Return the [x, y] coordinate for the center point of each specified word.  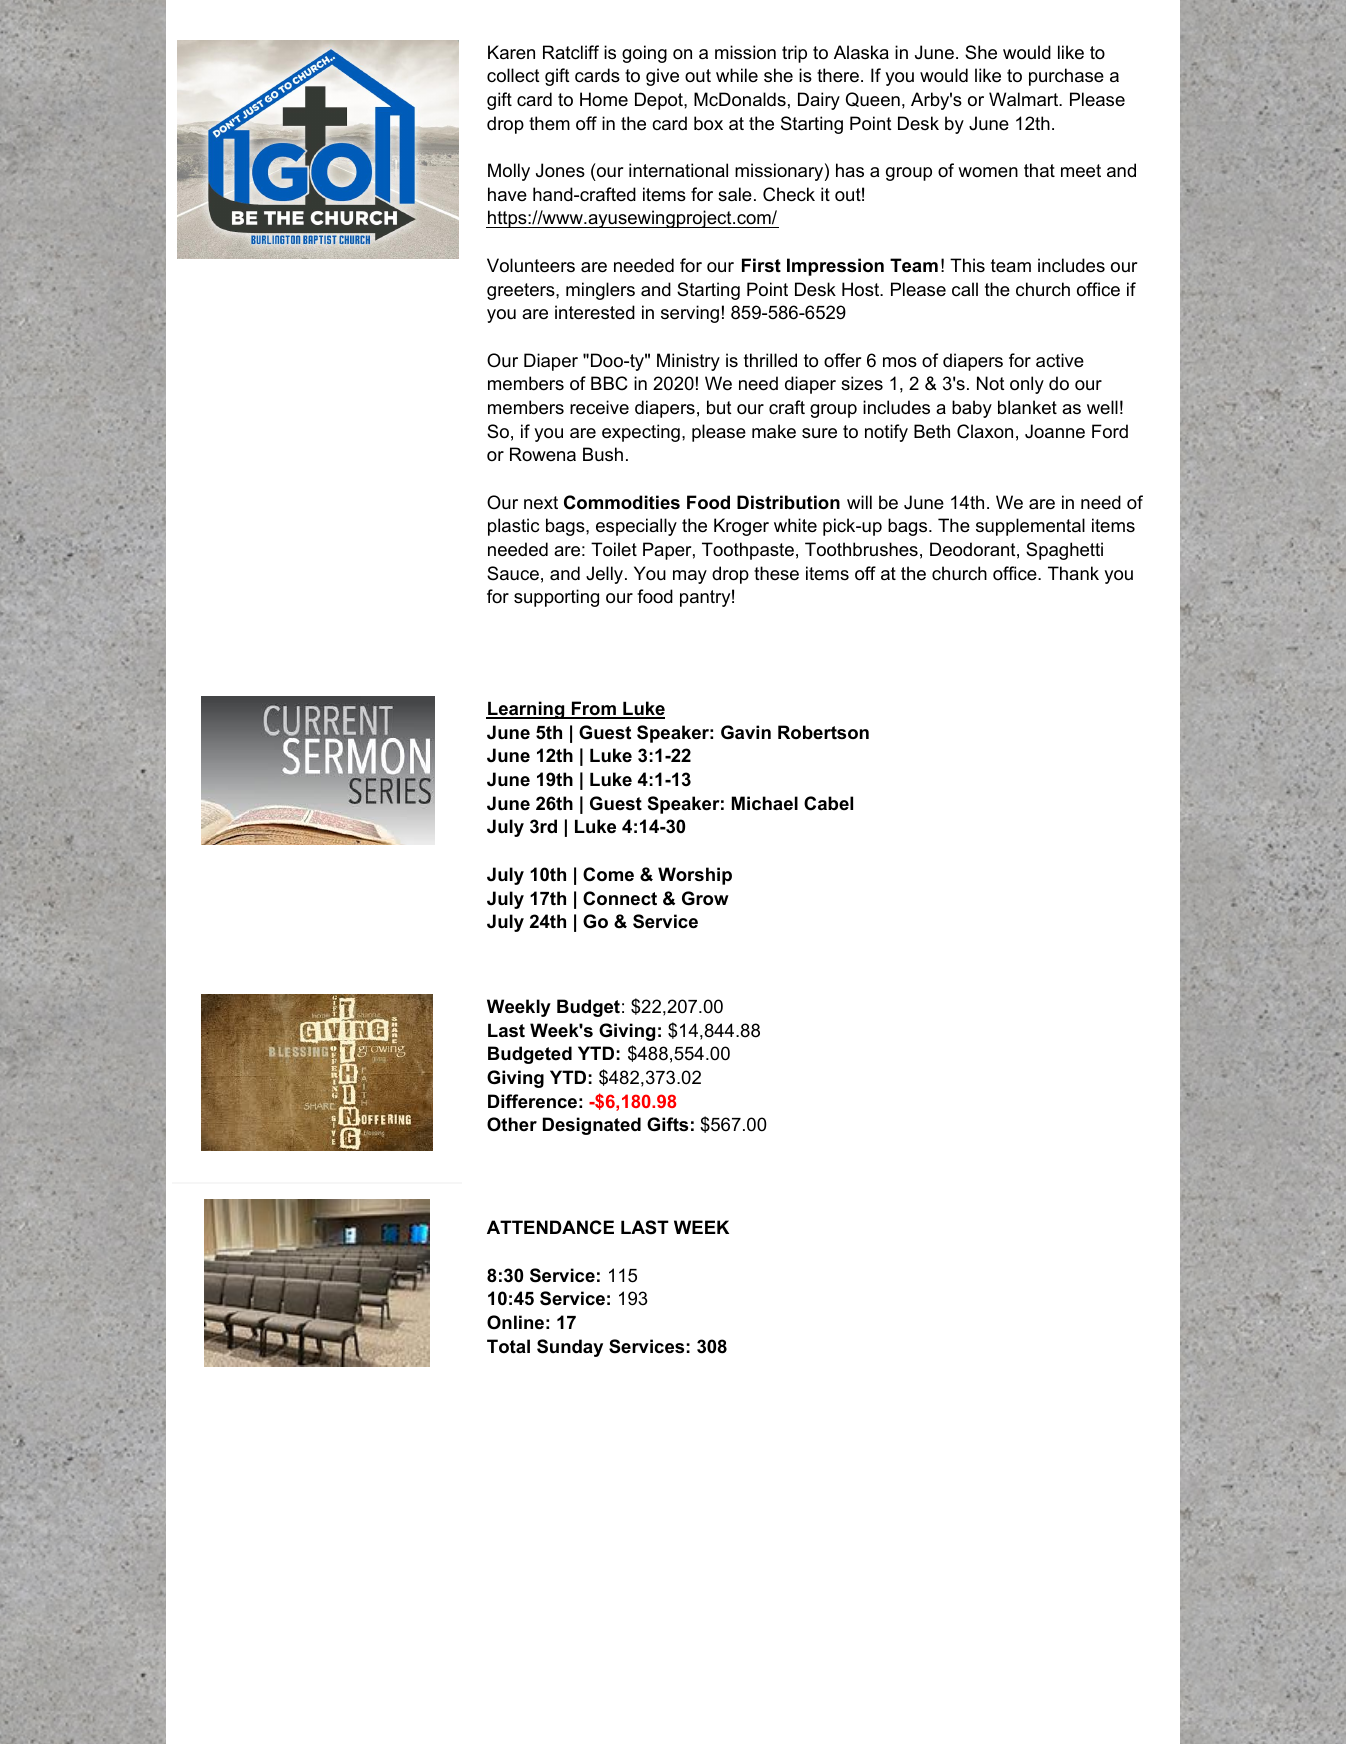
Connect [620, 898]
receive [599, 407]
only [1027, 385]
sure [819, 433]
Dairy [819, 101]
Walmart [1025, 99]
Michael [765, 803]
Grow [705, 898]
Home [604, 99]
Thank [1073, 573]
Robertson [823, 732]
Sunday [570, 1348]
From [594, 709]
